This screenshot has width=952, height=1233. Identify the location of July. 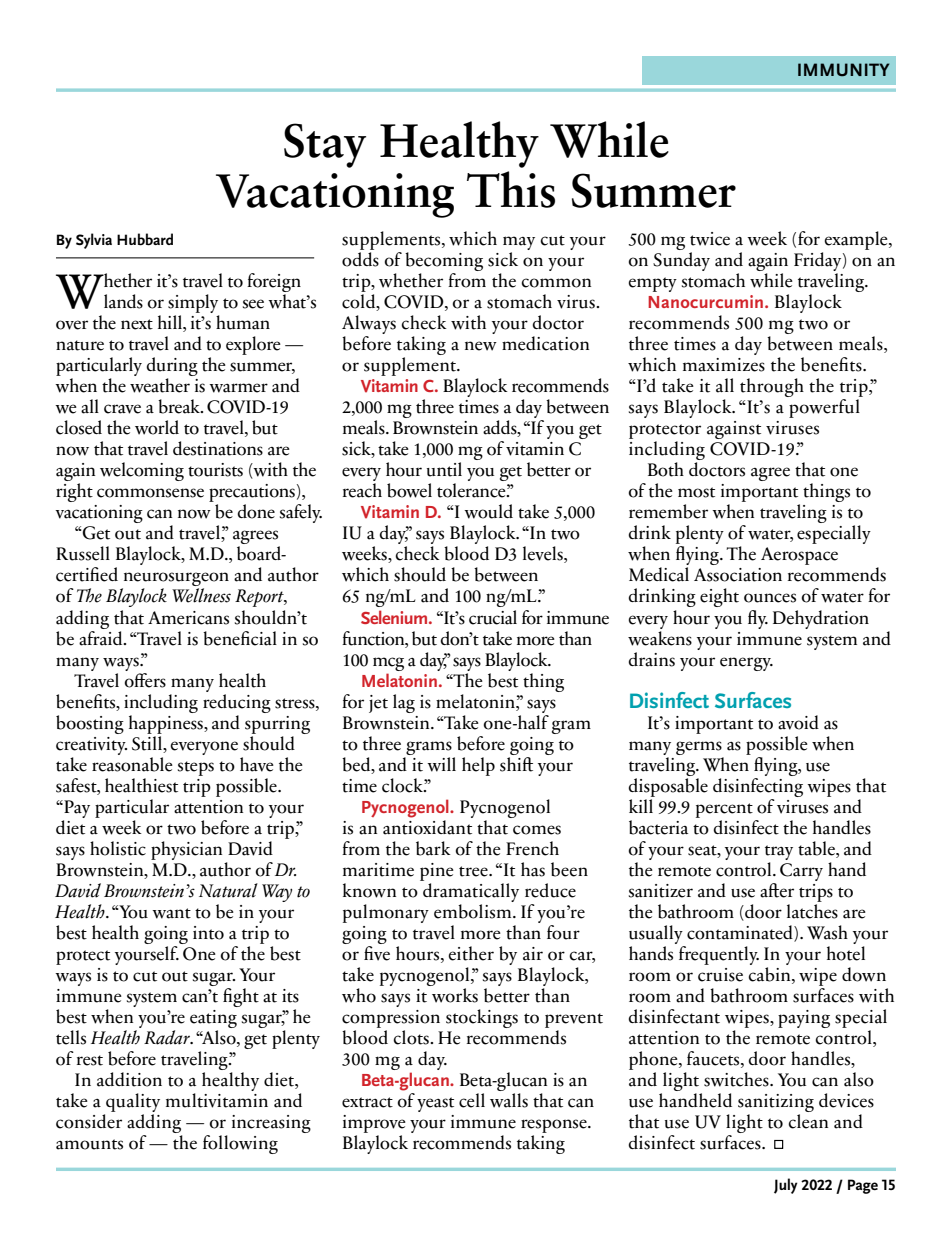
(786, 1186).
